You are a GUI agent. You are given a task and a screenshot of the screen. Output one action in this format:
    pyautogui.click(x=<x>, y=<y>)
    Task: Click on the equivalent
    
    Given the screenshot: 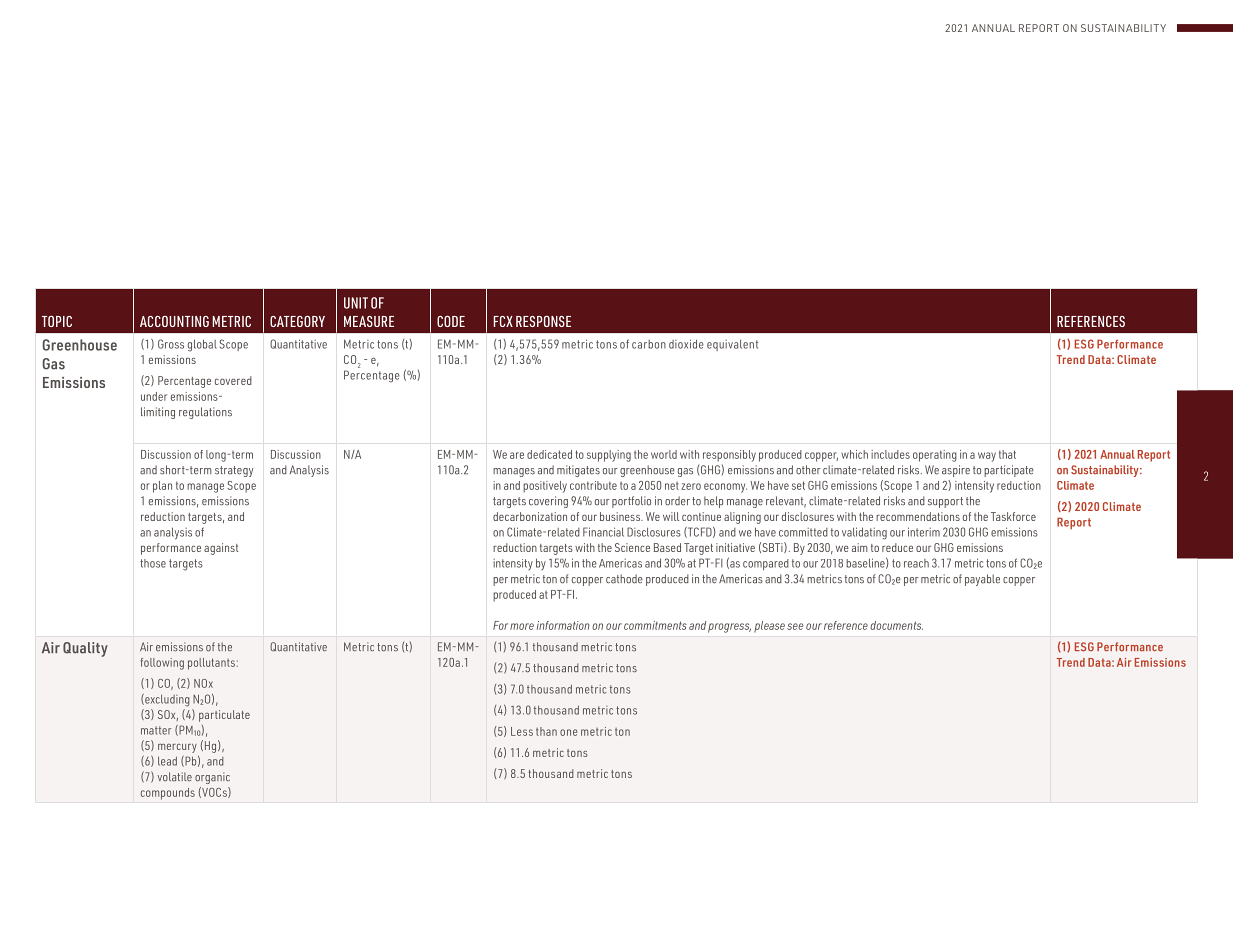 What is the action you would take?
    pyautogui.click(x=732, y=345)
